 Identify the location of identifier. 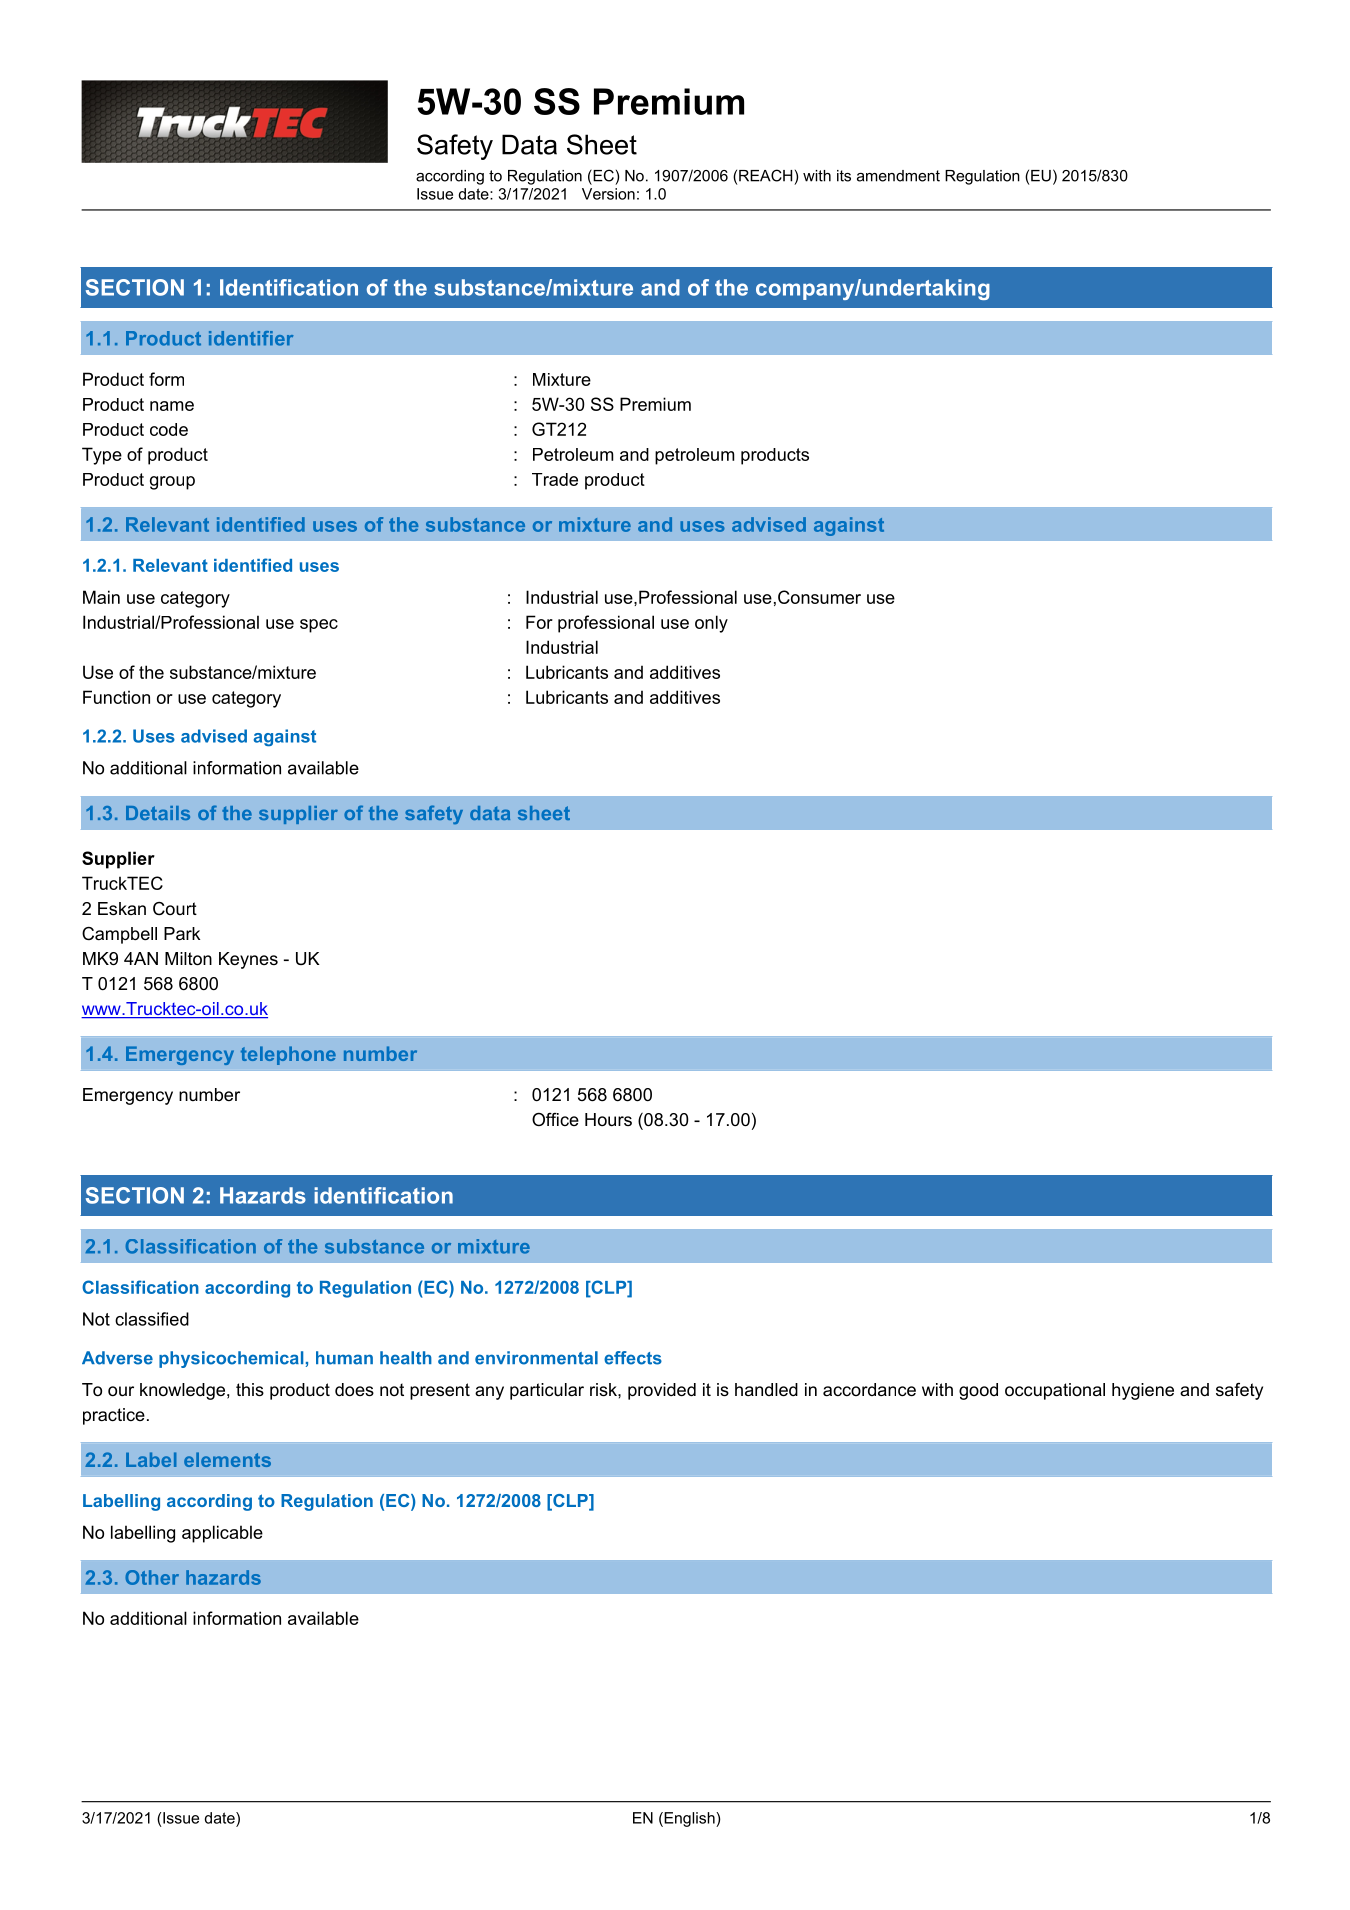
(251, 338).
